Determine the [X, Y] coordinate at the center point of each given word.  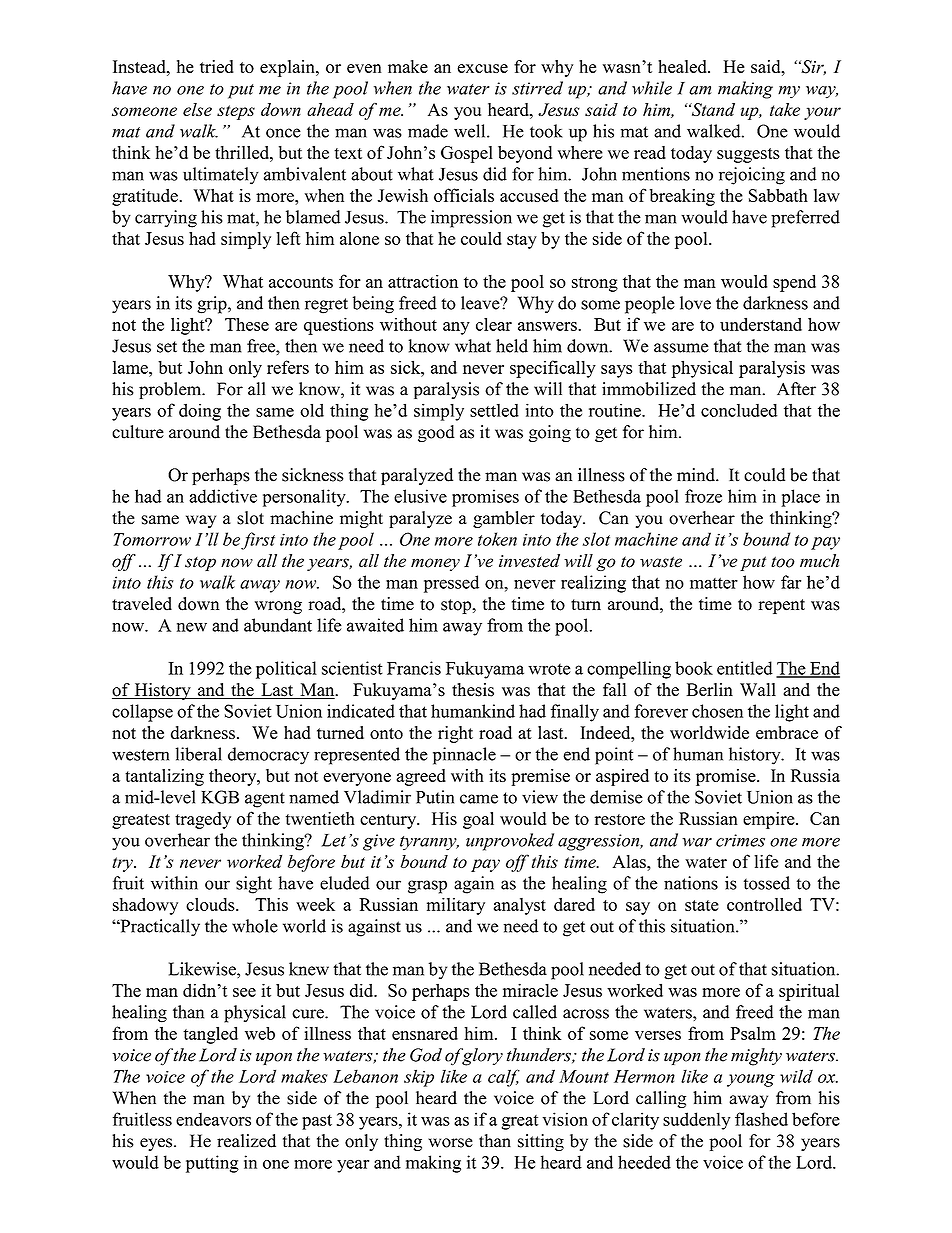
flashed [761, 1119]
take [785, 109]
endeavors [213, 1119]
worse [450, 1143]
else [197, 109]
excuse [482, 68]
